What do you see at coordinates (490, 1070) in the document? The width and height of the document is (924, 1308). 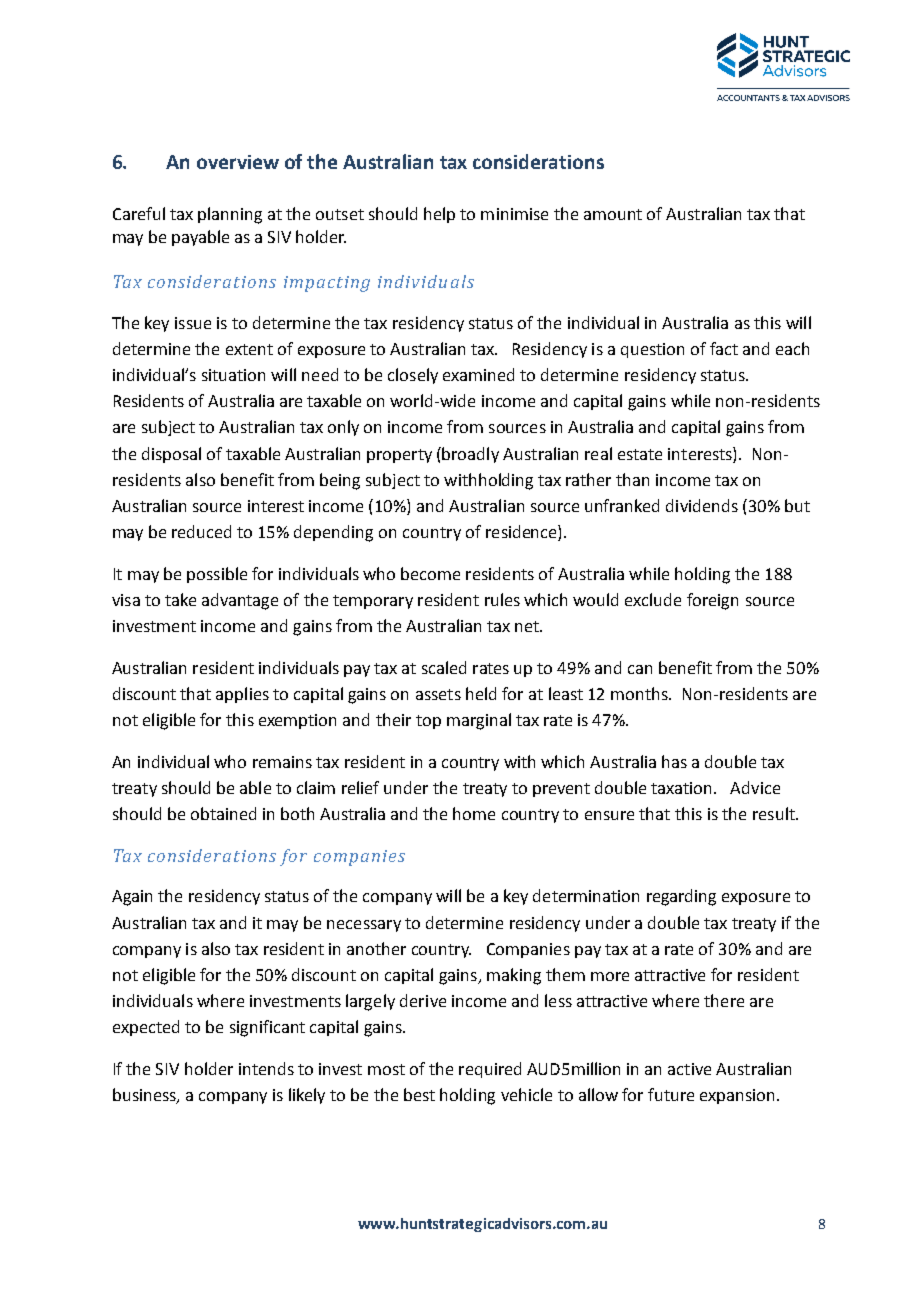 I see `required` at bounding box center [490, 1070].
